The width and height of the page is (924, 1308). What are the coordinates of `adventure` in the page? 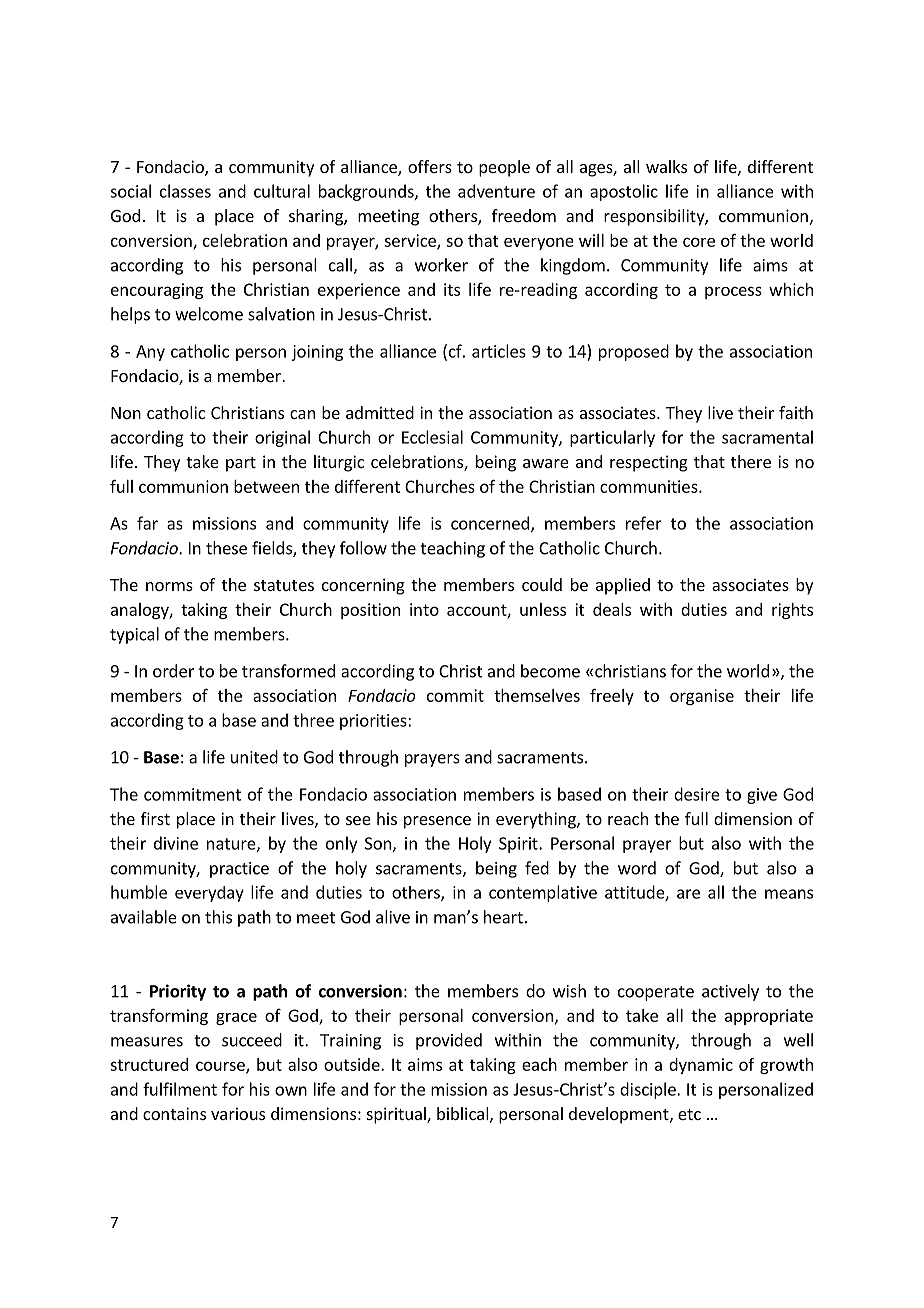 It's located at (496, 191).
